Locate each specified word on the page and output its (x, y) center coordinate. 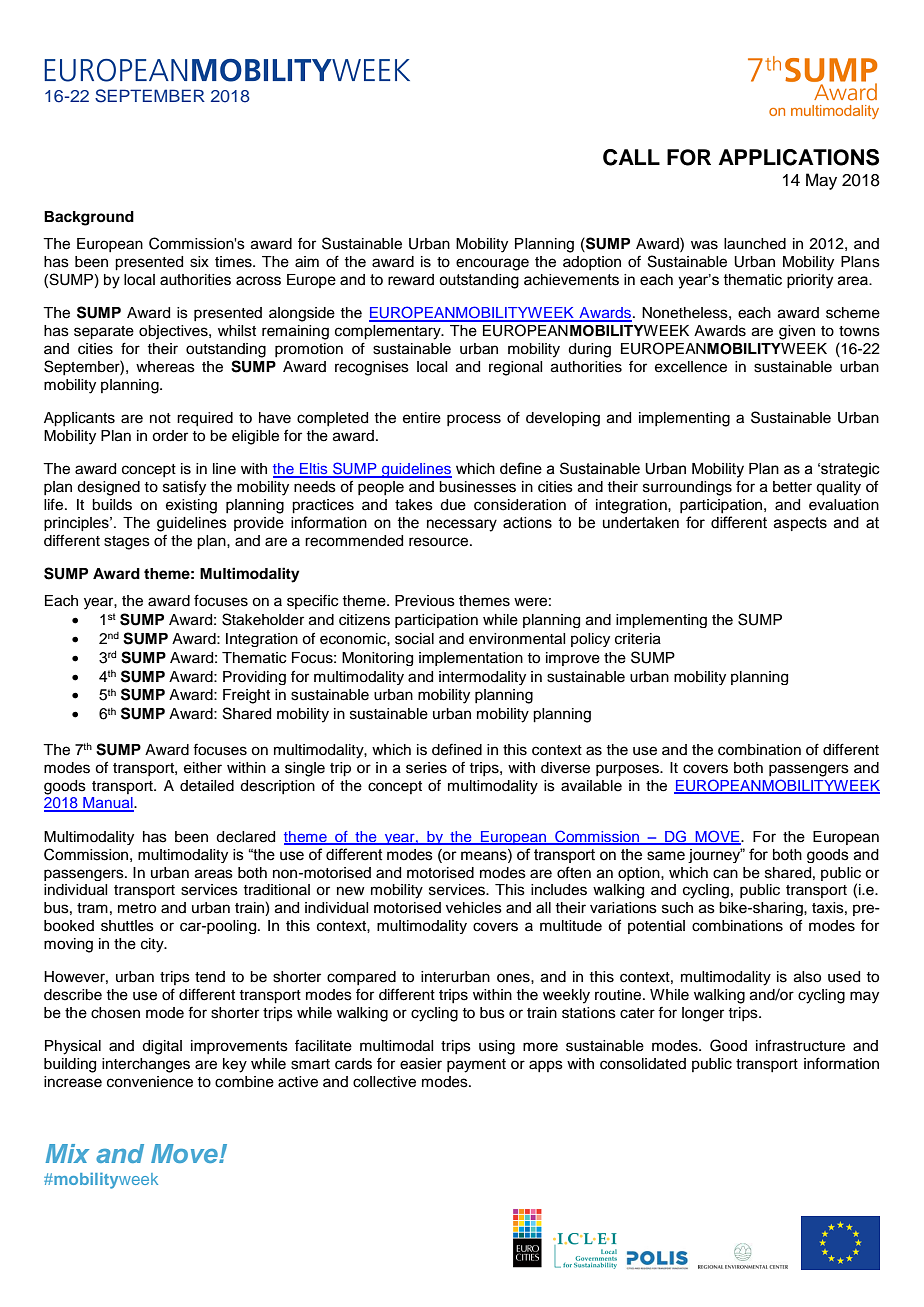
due (453, 505)
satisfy (184, 488)
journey (715, 855)
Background (89, 218)
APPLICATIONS (799, 157)
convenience (150, 1082)
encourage (492, 264)
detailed (207, 786)
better (792, 487)
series (426, 768)
